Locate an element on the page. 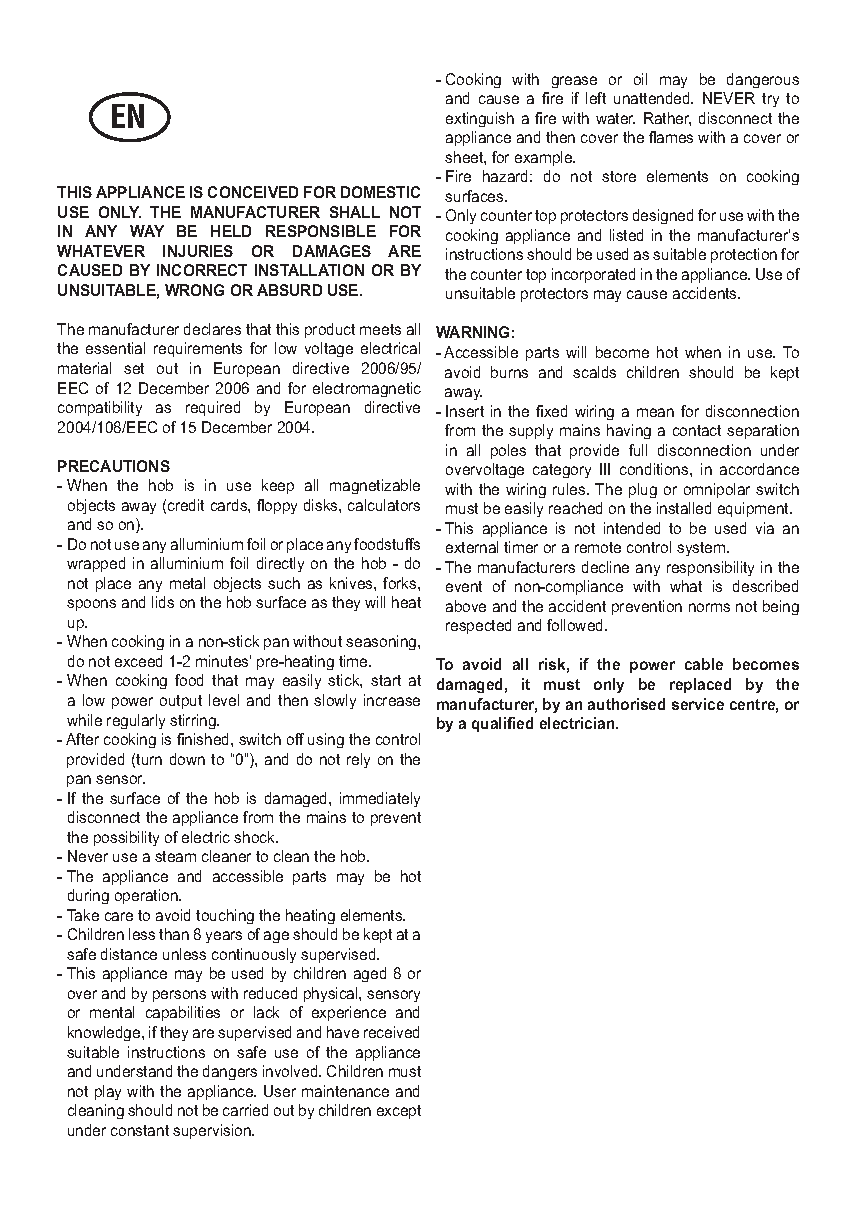 This image has height=1211, width=853. constant is located at coordinates (140, 1130).
